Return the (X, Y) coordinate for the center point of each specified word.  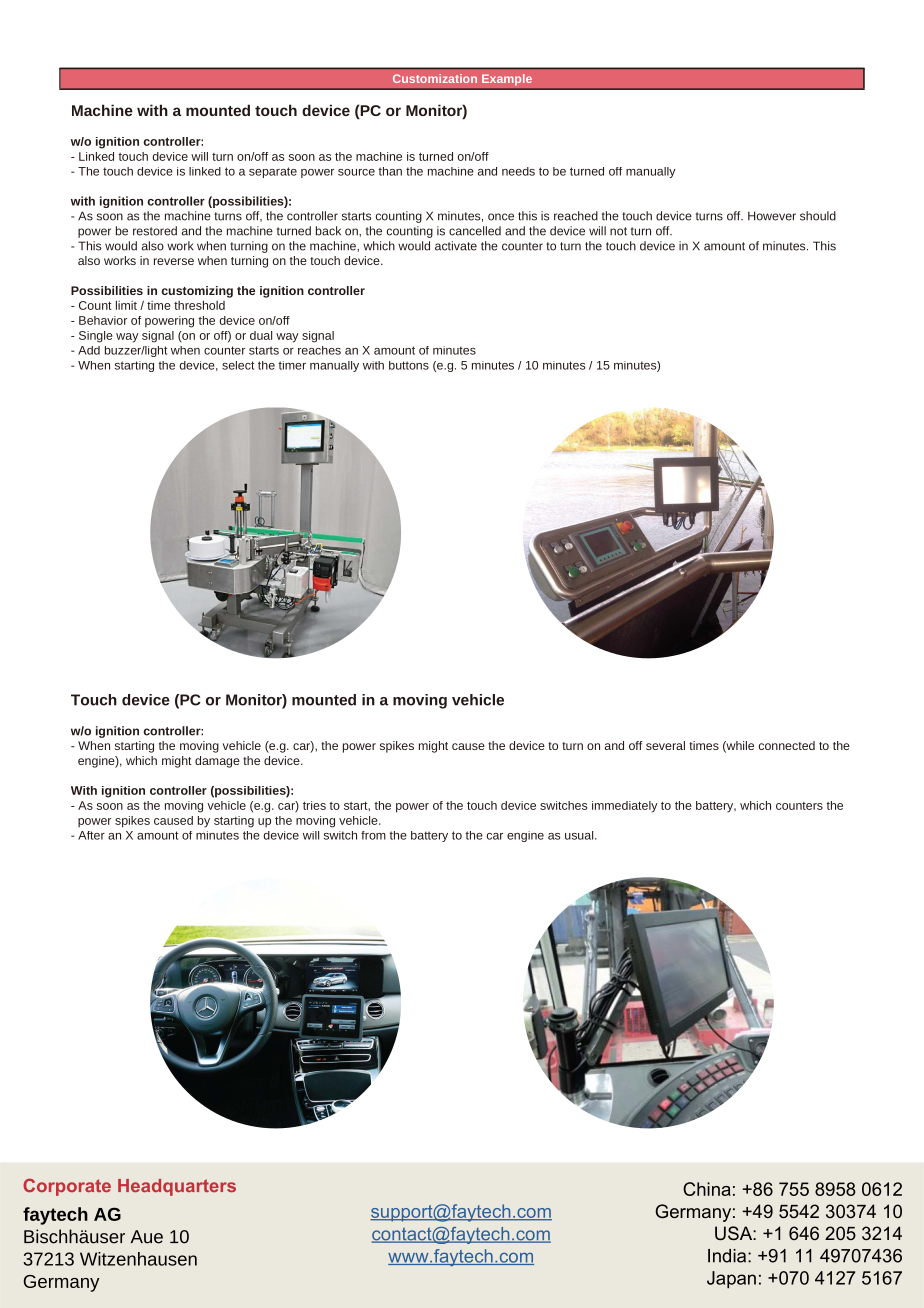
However (772, 216)
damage (217, 762)
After (91, 835)
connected (787, 745)
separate (273, 172)
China (707, 1189)
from (373, 835)
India (728, 1256)
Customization (435, 78)
